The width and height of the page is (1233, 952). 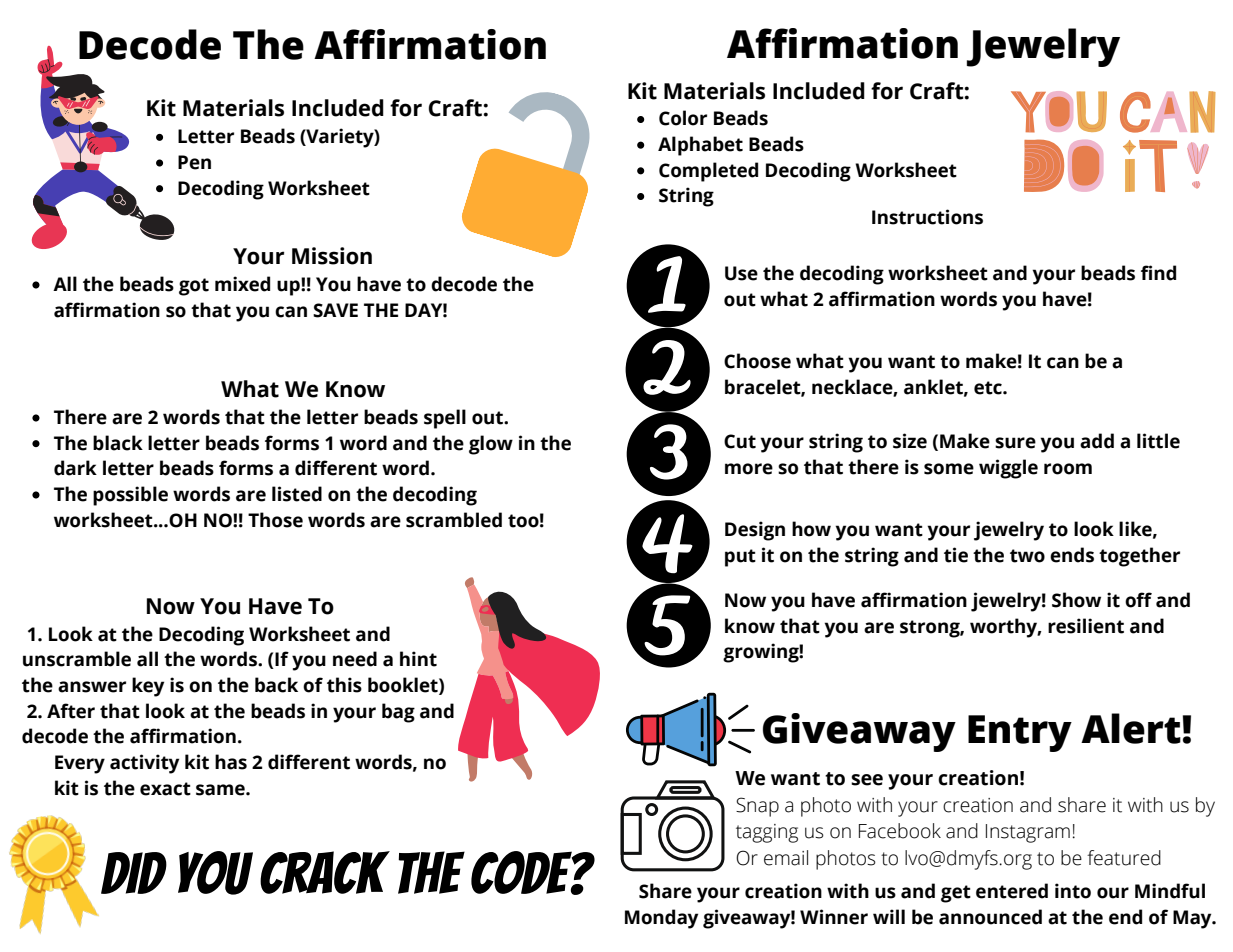 What do you see at coordinates (118, 443) in the page?
I see `black` at bounding box center [118, 443].
